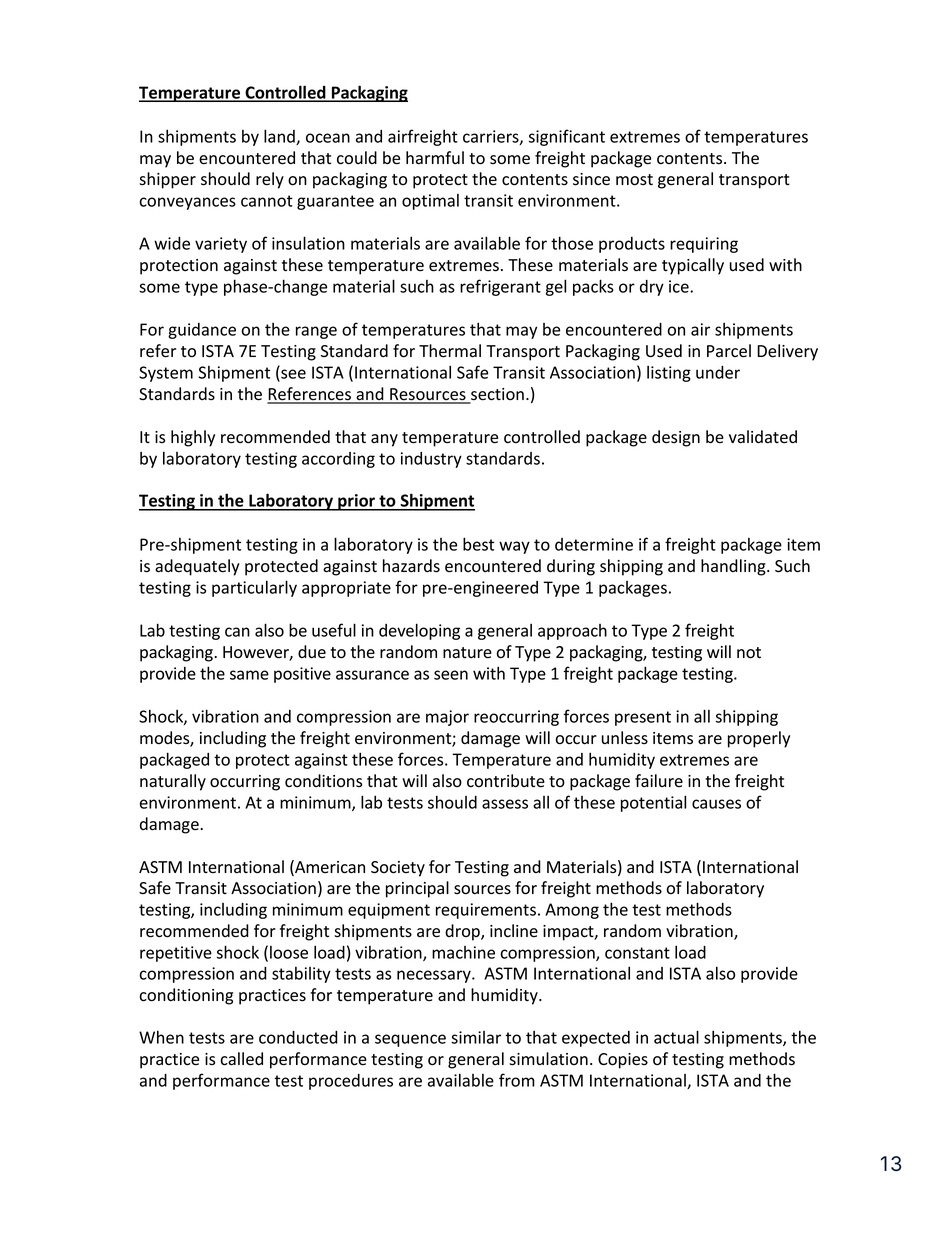 The width and height of the screenshot is (952, 1233). Describe the element at coordinates (676, 438) in the screenshot. I see `design` at that location.
